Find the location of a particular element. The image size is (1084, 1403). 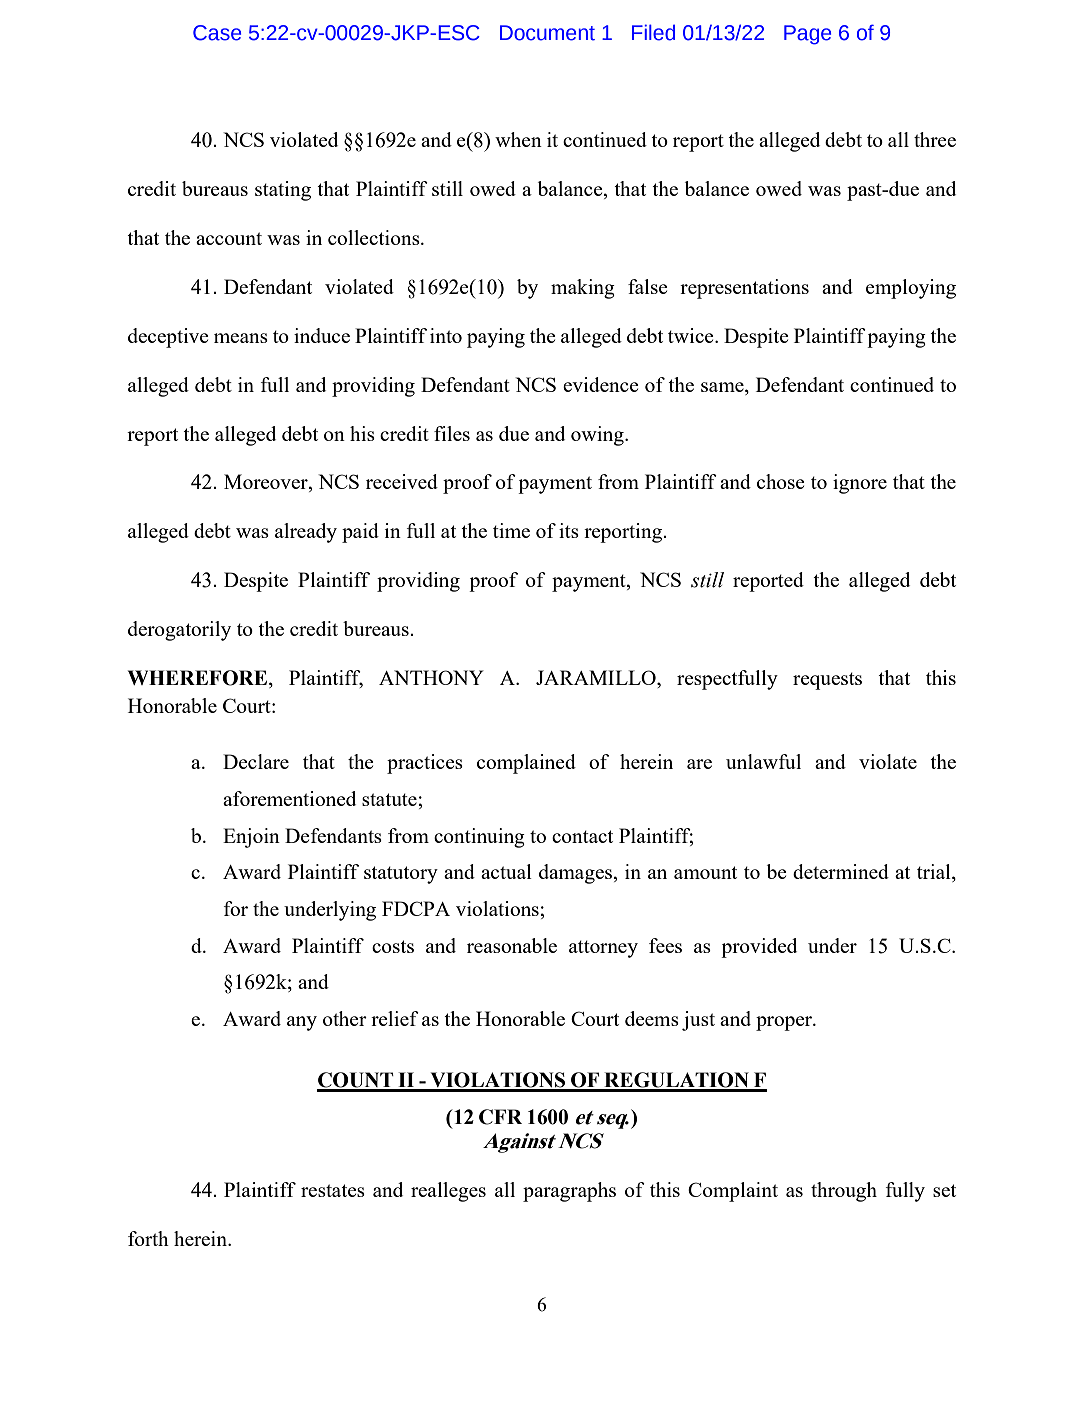

Case is located at coordinates (217, 33).
